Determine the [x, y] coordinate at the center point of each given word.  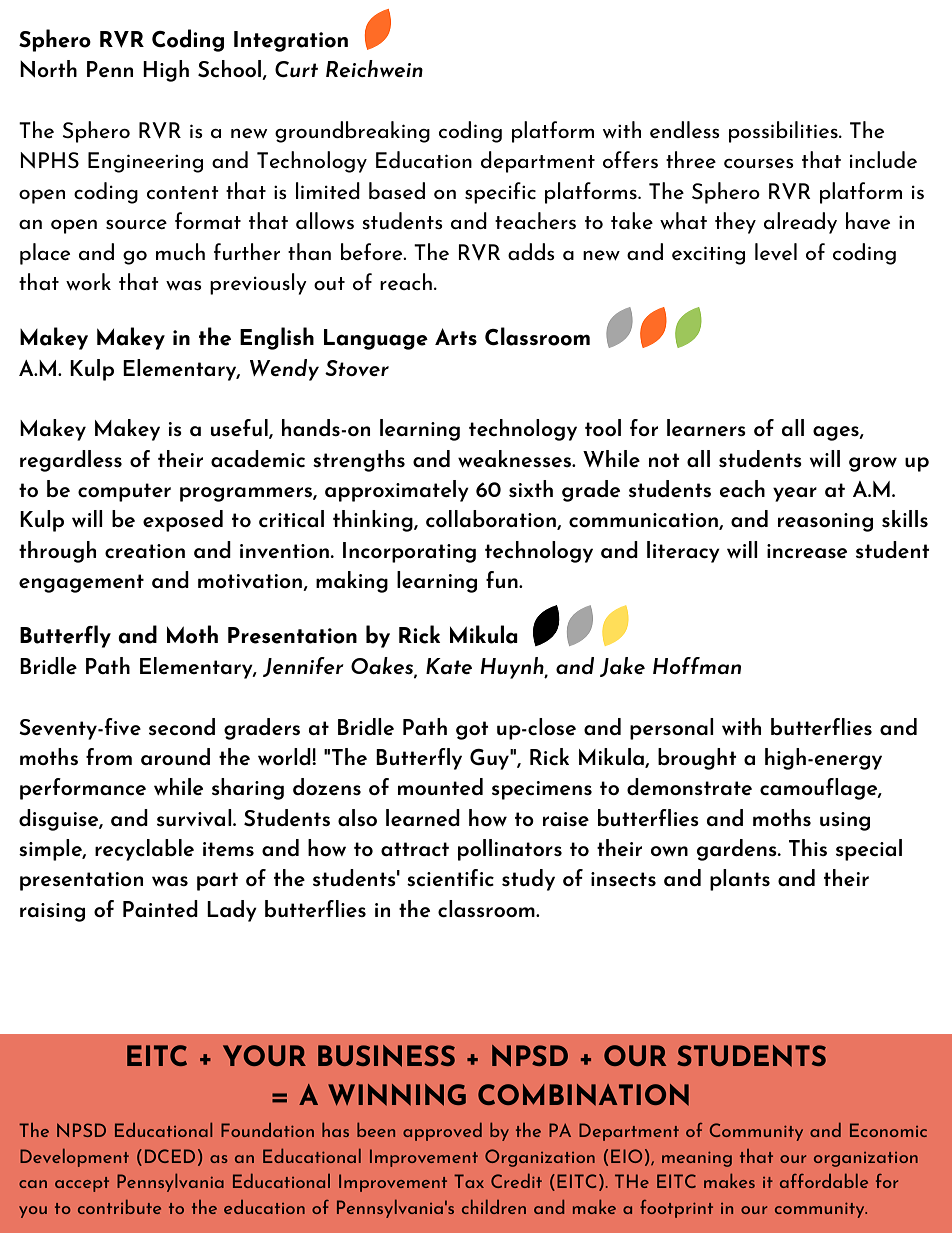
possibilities [784, 132]
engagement [81, 583]
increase [807, 551]
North [48, 68]
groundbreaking [352, 132]
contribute [119, 1207]
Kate [449, 666]
